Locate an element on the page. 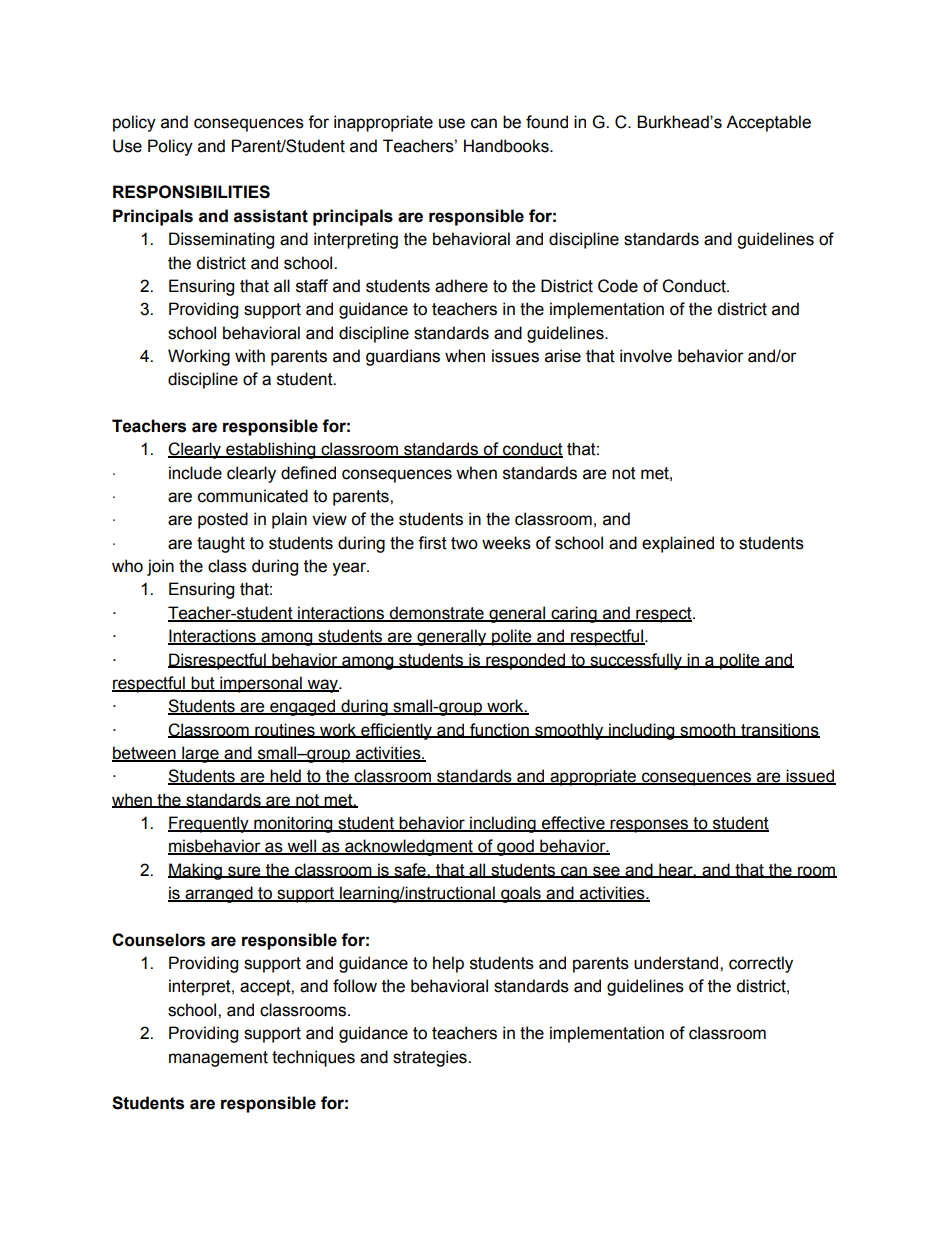 The width and height of the image is (952, 1233). management is located at coordinates (218, 1059).
